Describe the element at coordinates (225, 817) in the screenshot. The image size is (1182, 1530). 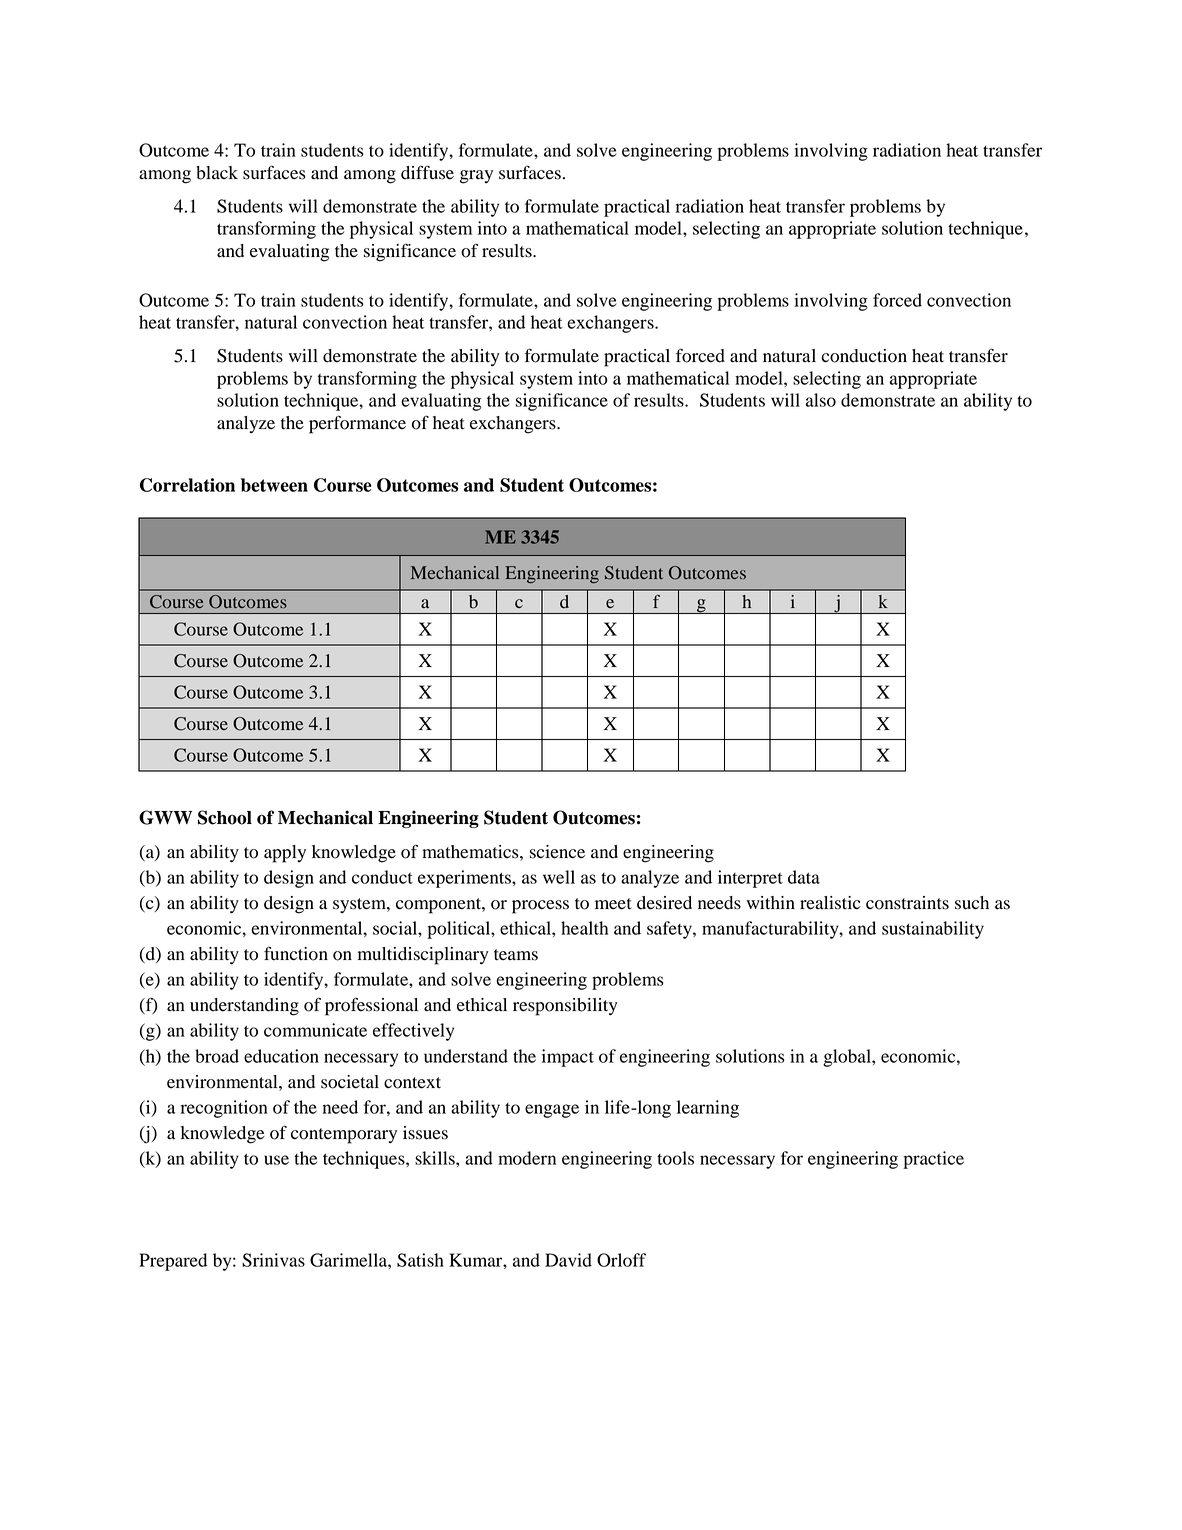
I see `School` at that location.
